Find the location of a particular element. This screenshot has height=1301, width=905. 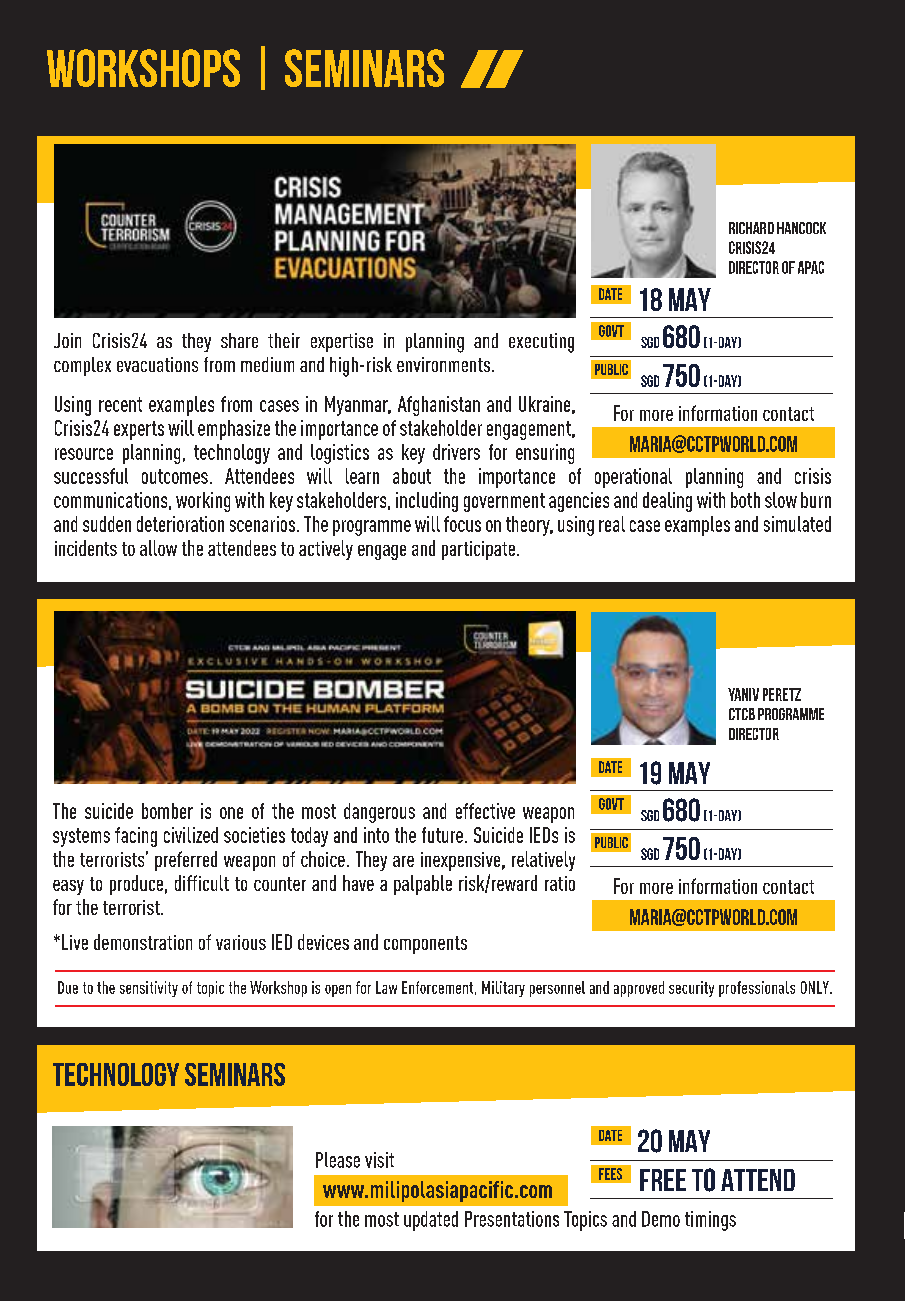

Richard is located at coordinates (751, 228).
